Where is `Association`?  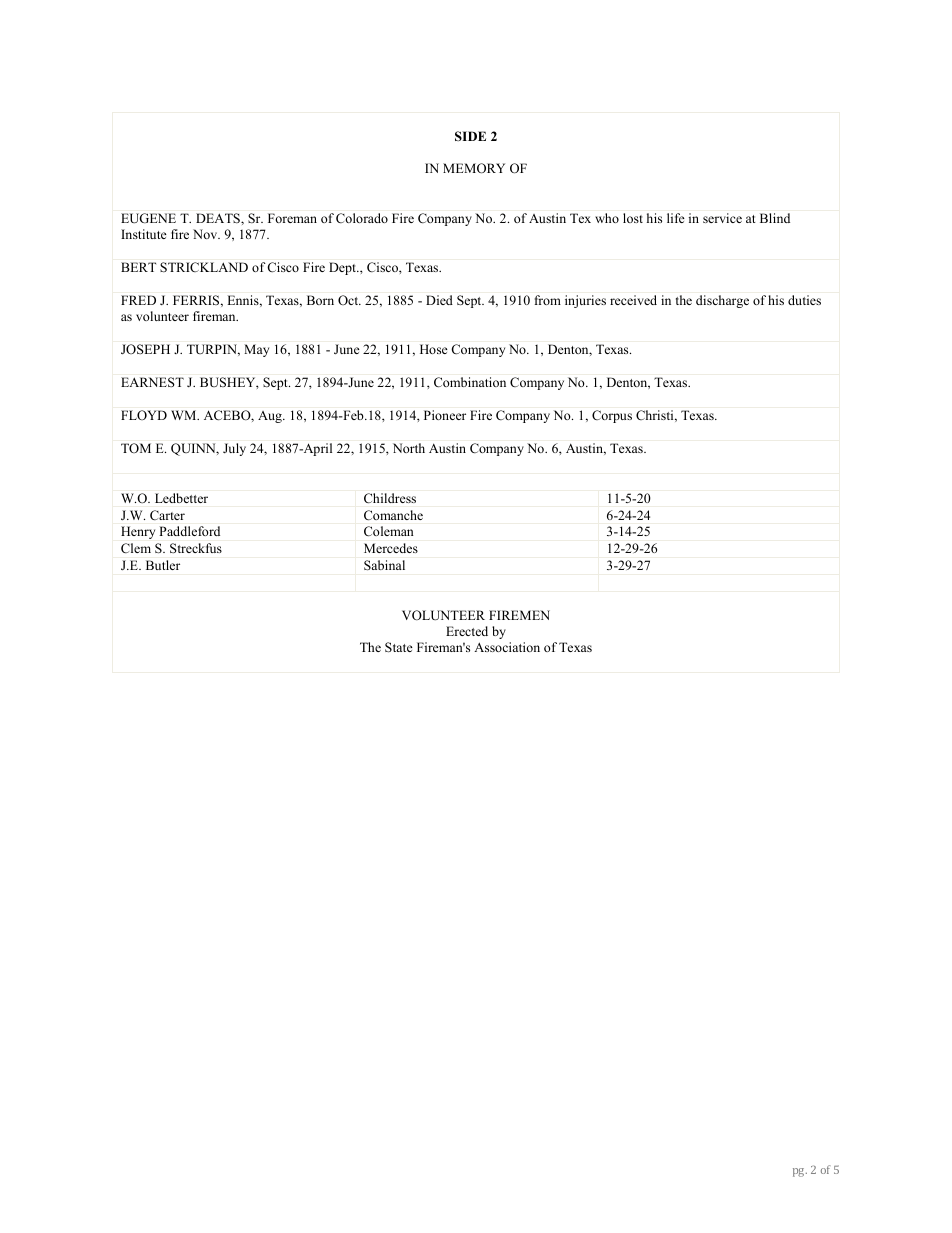
Association is located at coordinates (507, 647).
